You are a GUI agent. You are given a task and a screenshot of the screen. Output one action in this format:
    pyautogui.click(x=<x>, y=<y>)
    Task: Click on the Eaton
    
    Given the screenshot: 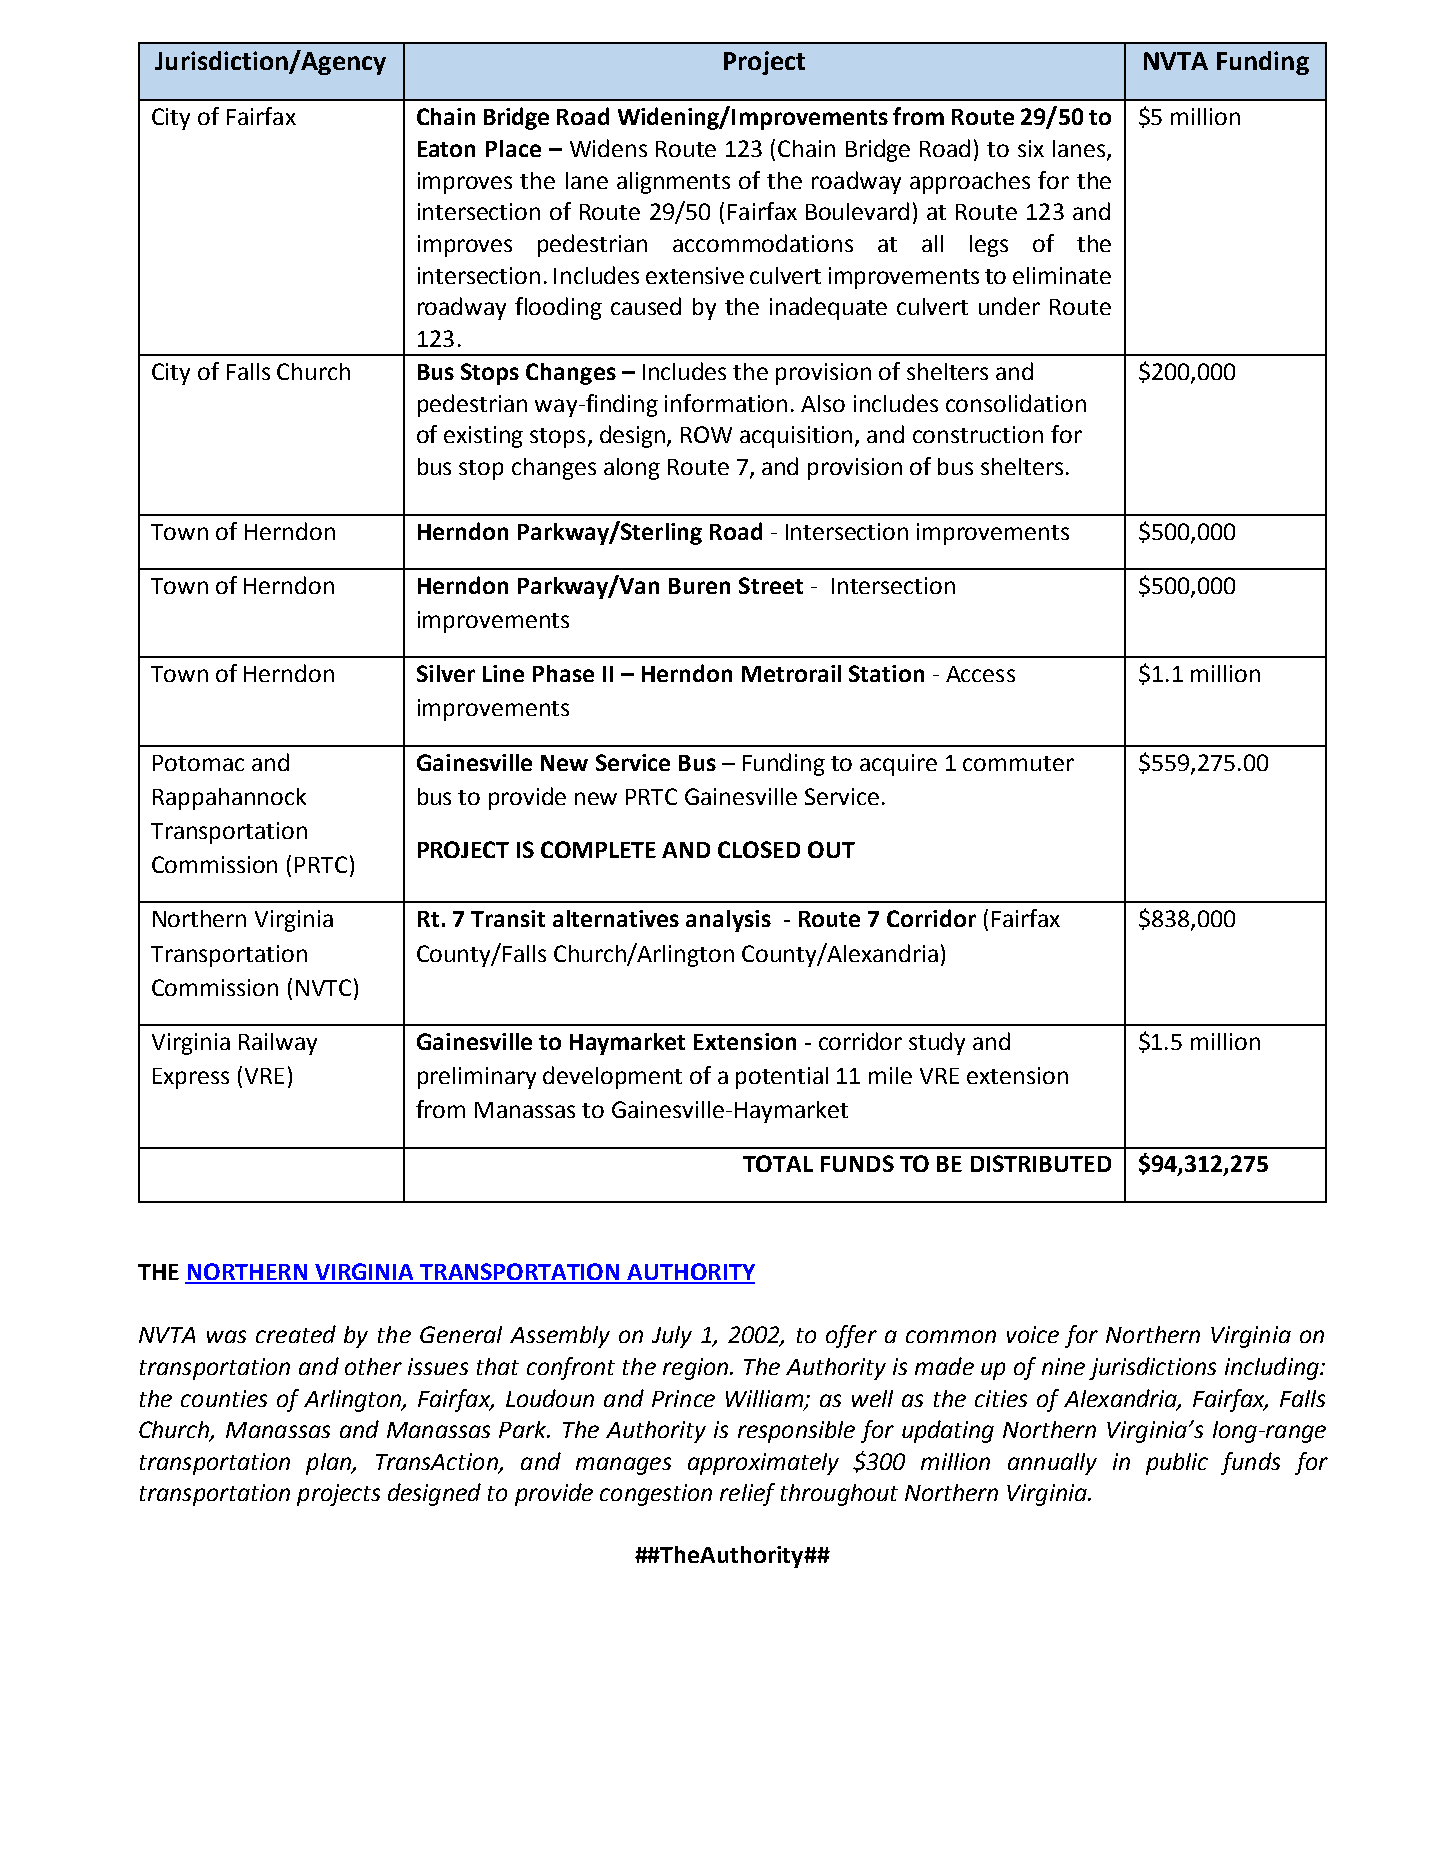 What is the action you would take?
    pyautogui.click(x=446, y=149)
